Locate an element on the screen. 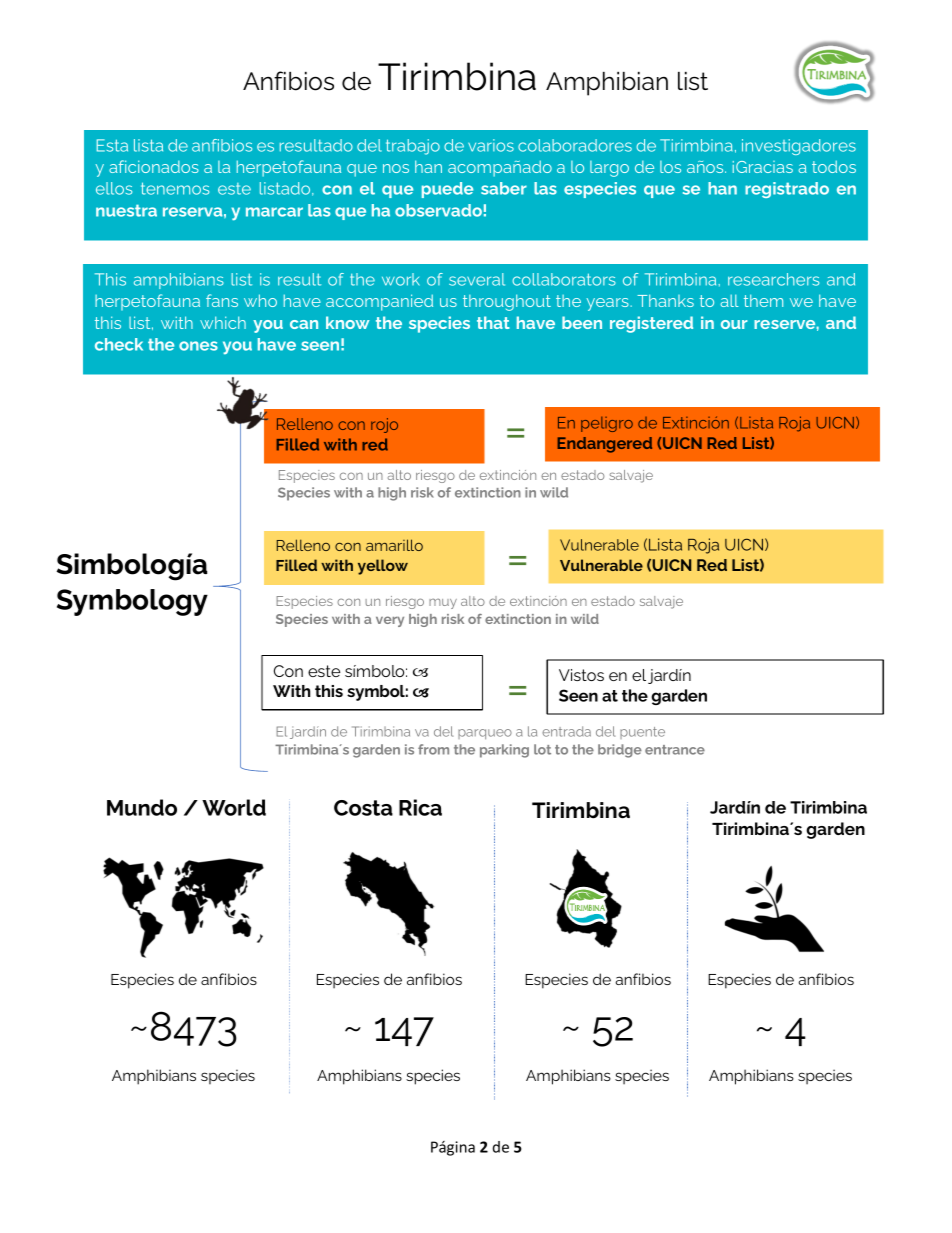  yellow is located at coordinates (383, 567).
